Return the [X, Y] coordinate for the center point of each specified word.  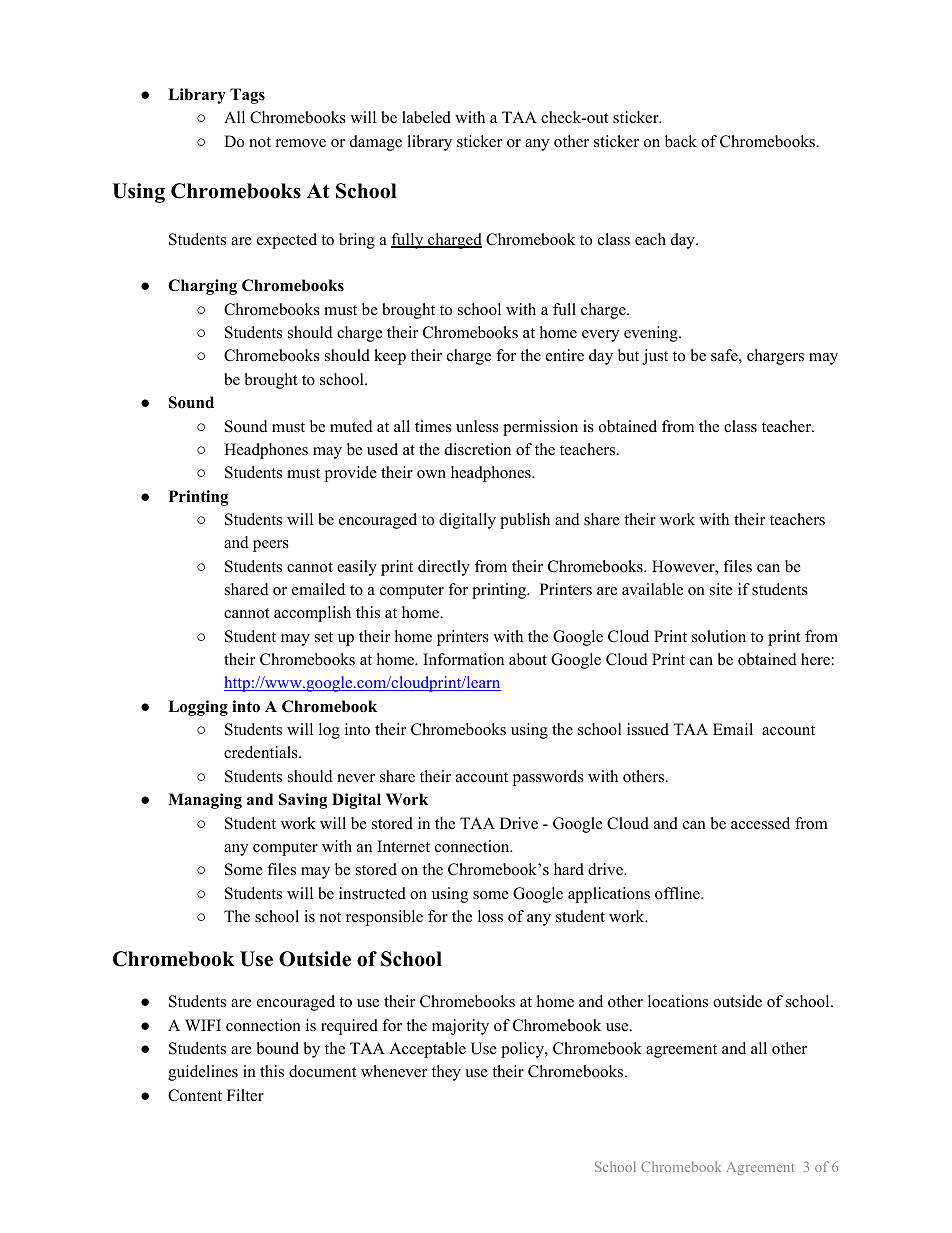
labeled [426, 117]
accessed [760, 823]
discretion [478, 449]
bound [277, 1048]
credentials [262, 752]
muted [351, 426]
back [681, 141]
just [655, 357]
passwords [548, 778]
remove [301, 143]
